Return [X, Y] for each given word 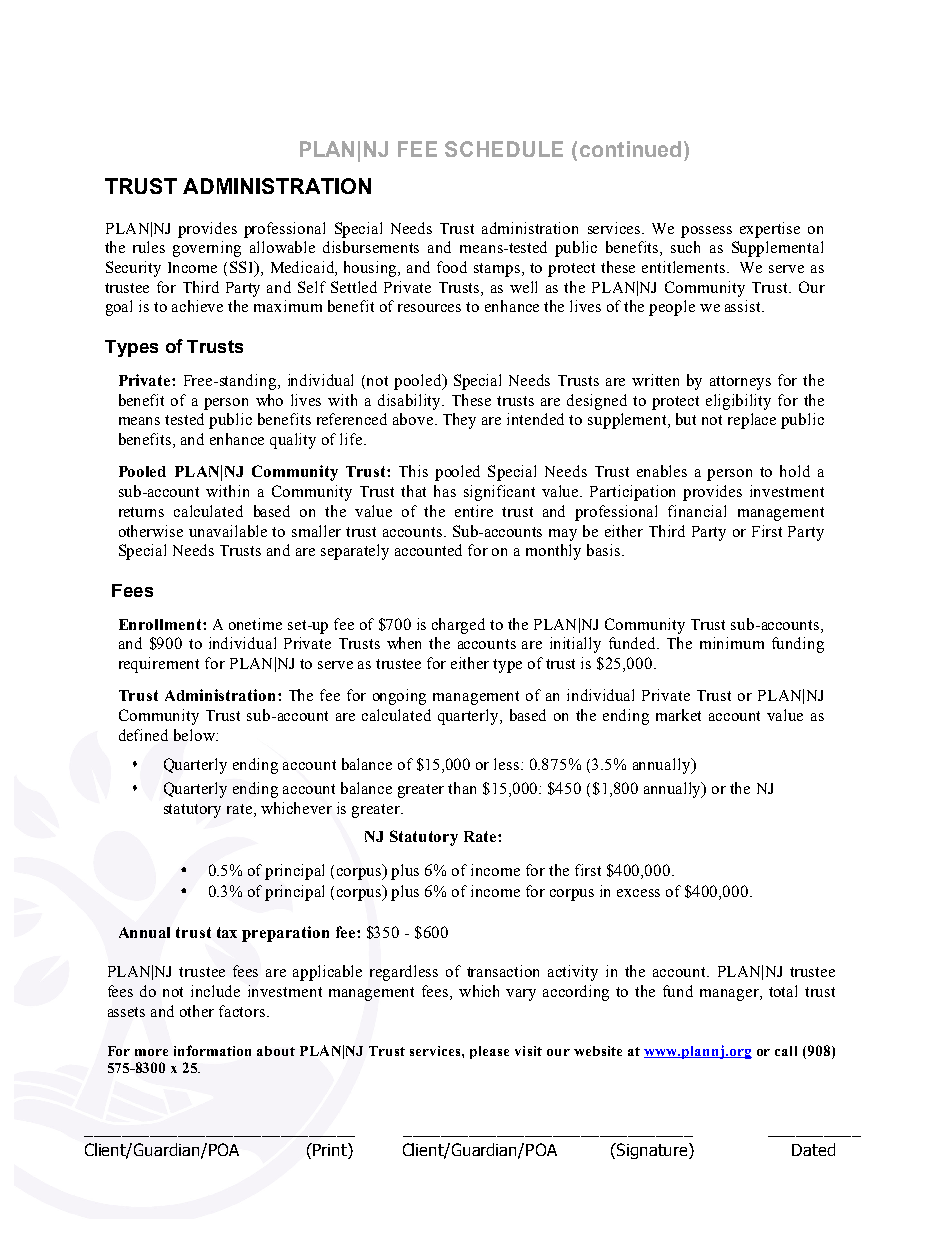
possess [706, 232]
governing [207, 249]
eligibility [738, 402]
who [269, 400]
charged [458, 626]
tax [227, 932]
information [212, 1050]
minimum [732, 643]
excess [638, 893]
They [459, 421]
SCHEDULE [504, 149]
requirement [159, 665]
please [489, 1052]
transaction [503, 971]
